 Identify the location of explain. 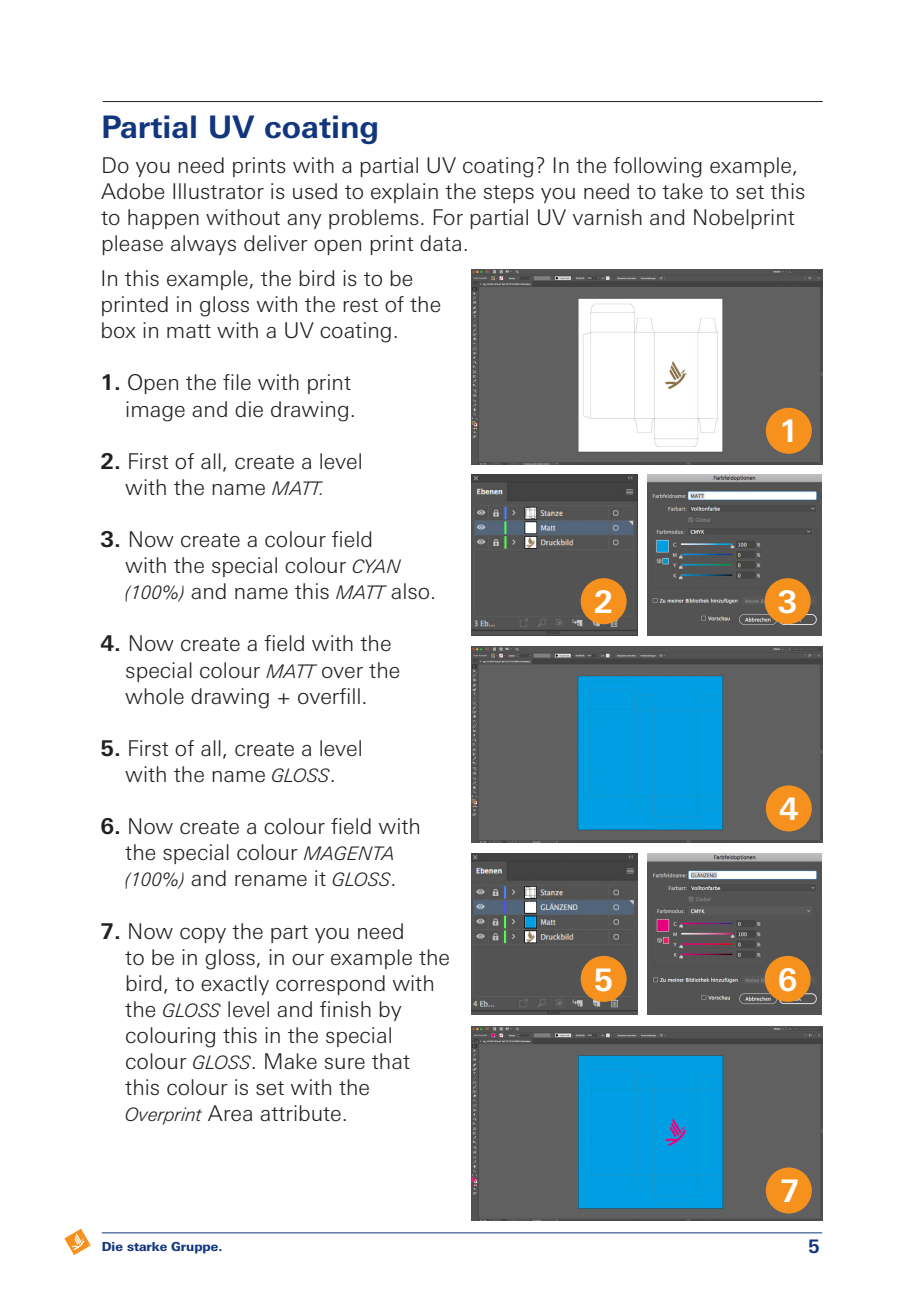
(404, 193).
